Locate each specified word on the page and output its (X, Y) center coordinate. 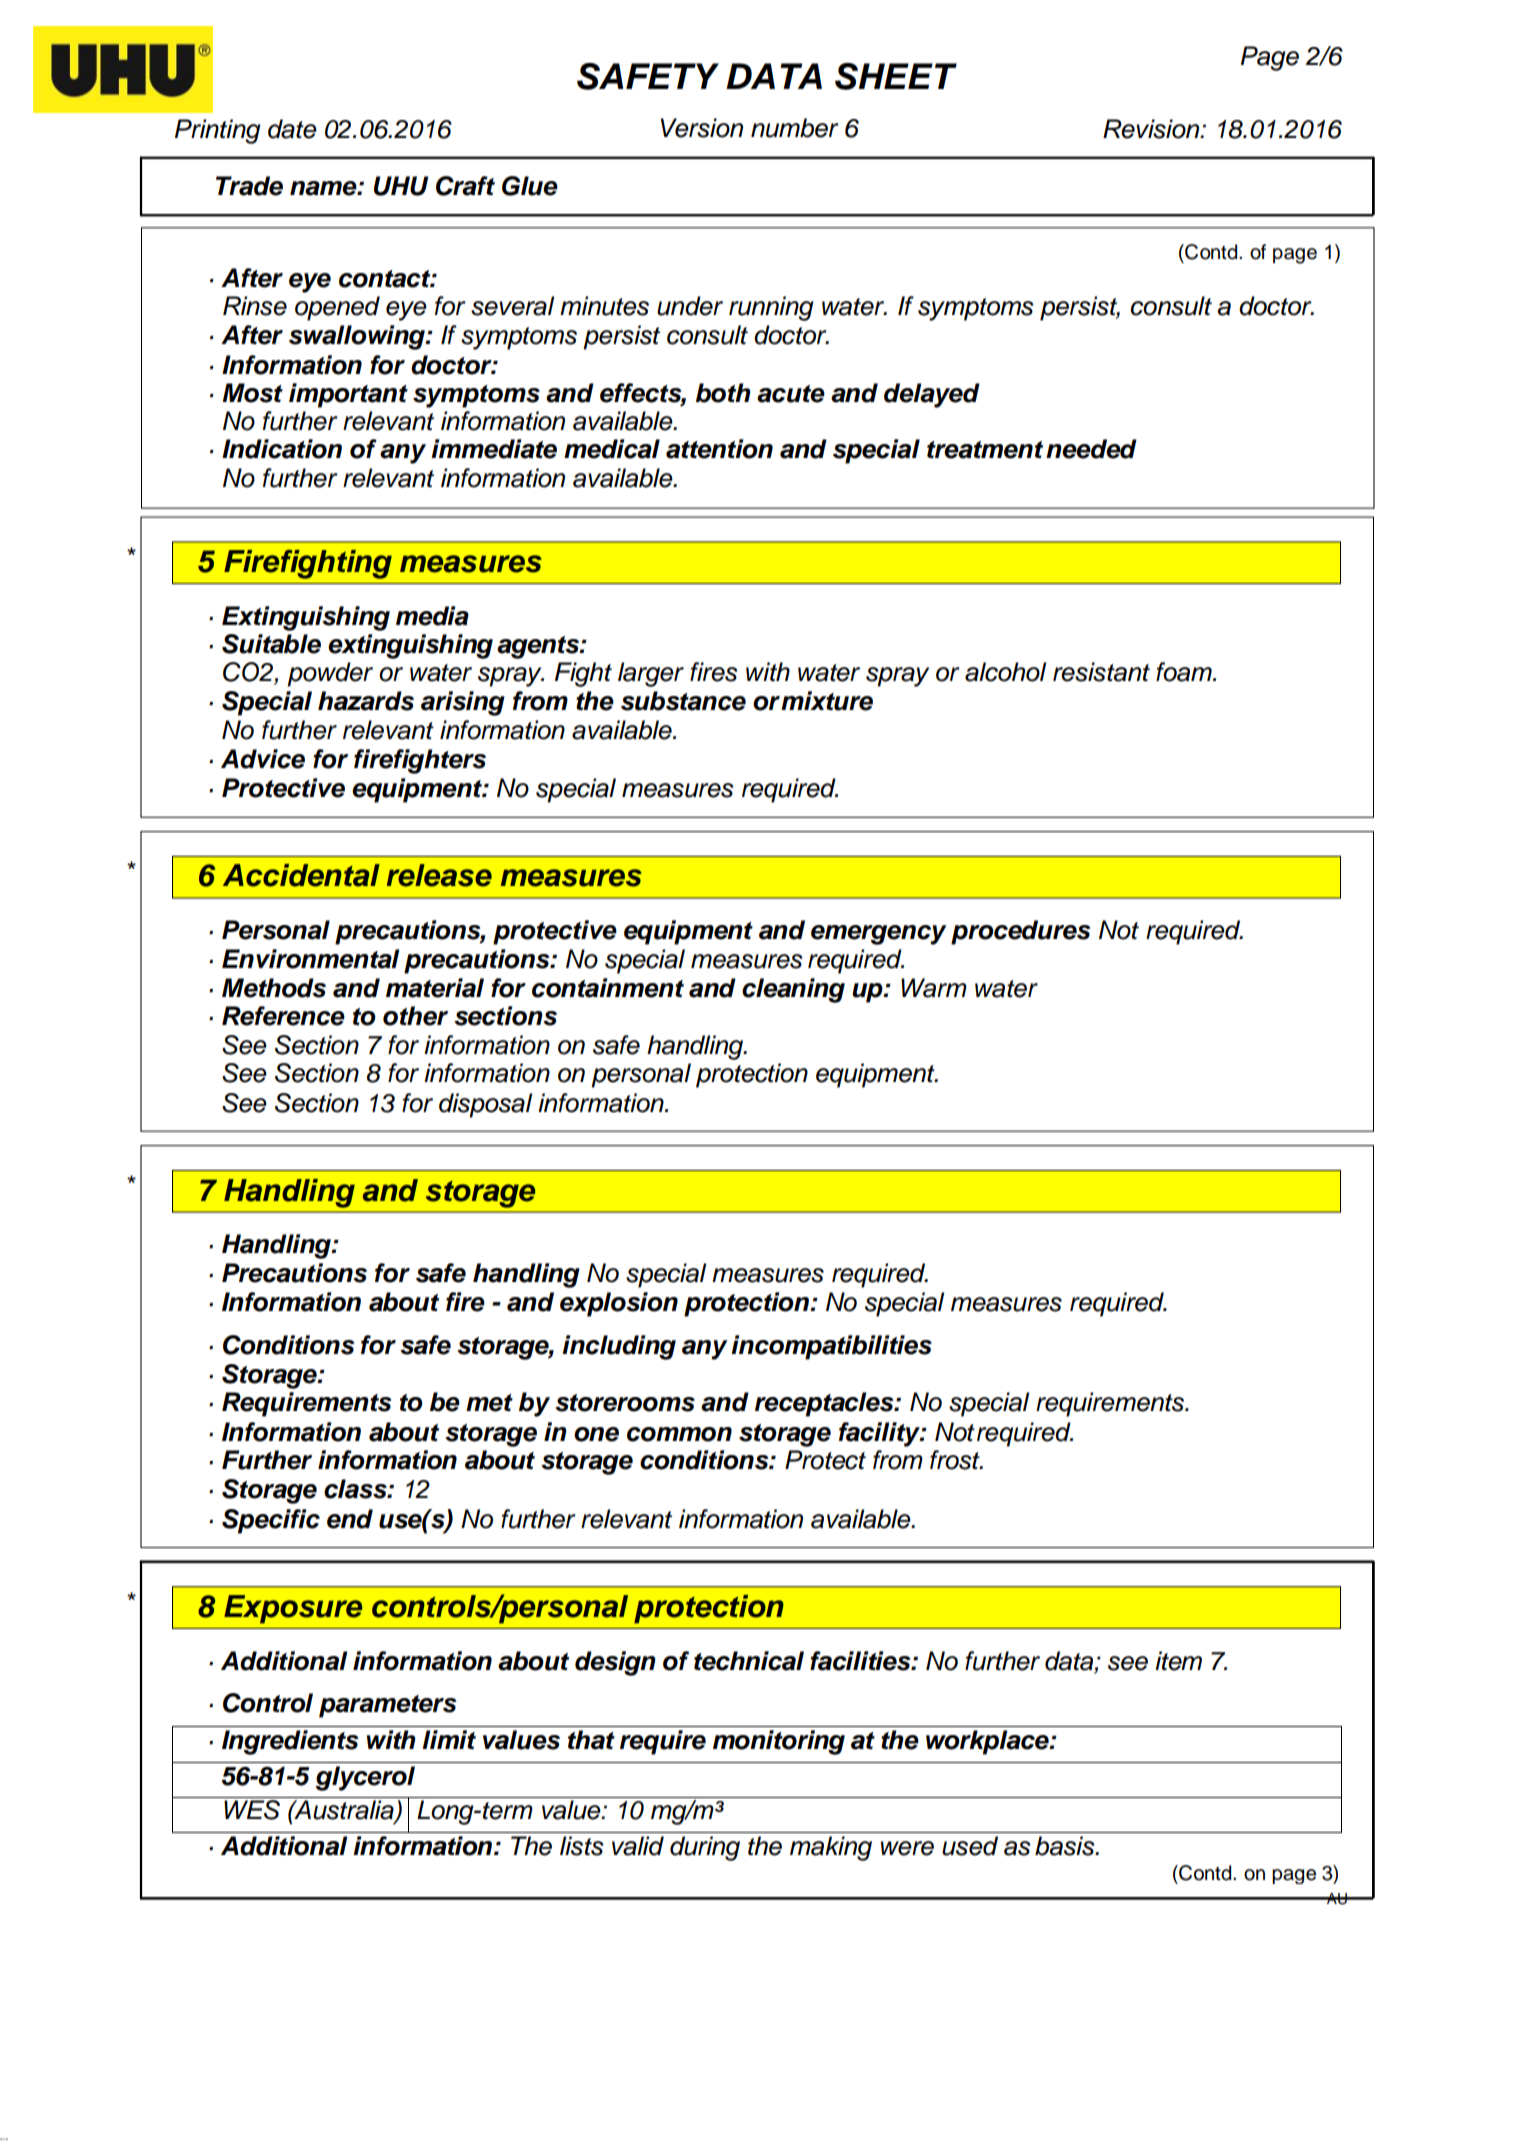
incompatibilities (831, 1347)
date (292, 129)
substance (683, 701)
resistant (1101, 672)
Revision (1152, 129)
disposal (485, 1105)
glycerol (365, 1778)
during (705, 1848)
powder (330, 674)
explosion (619, 1304)
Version (702, 128)
